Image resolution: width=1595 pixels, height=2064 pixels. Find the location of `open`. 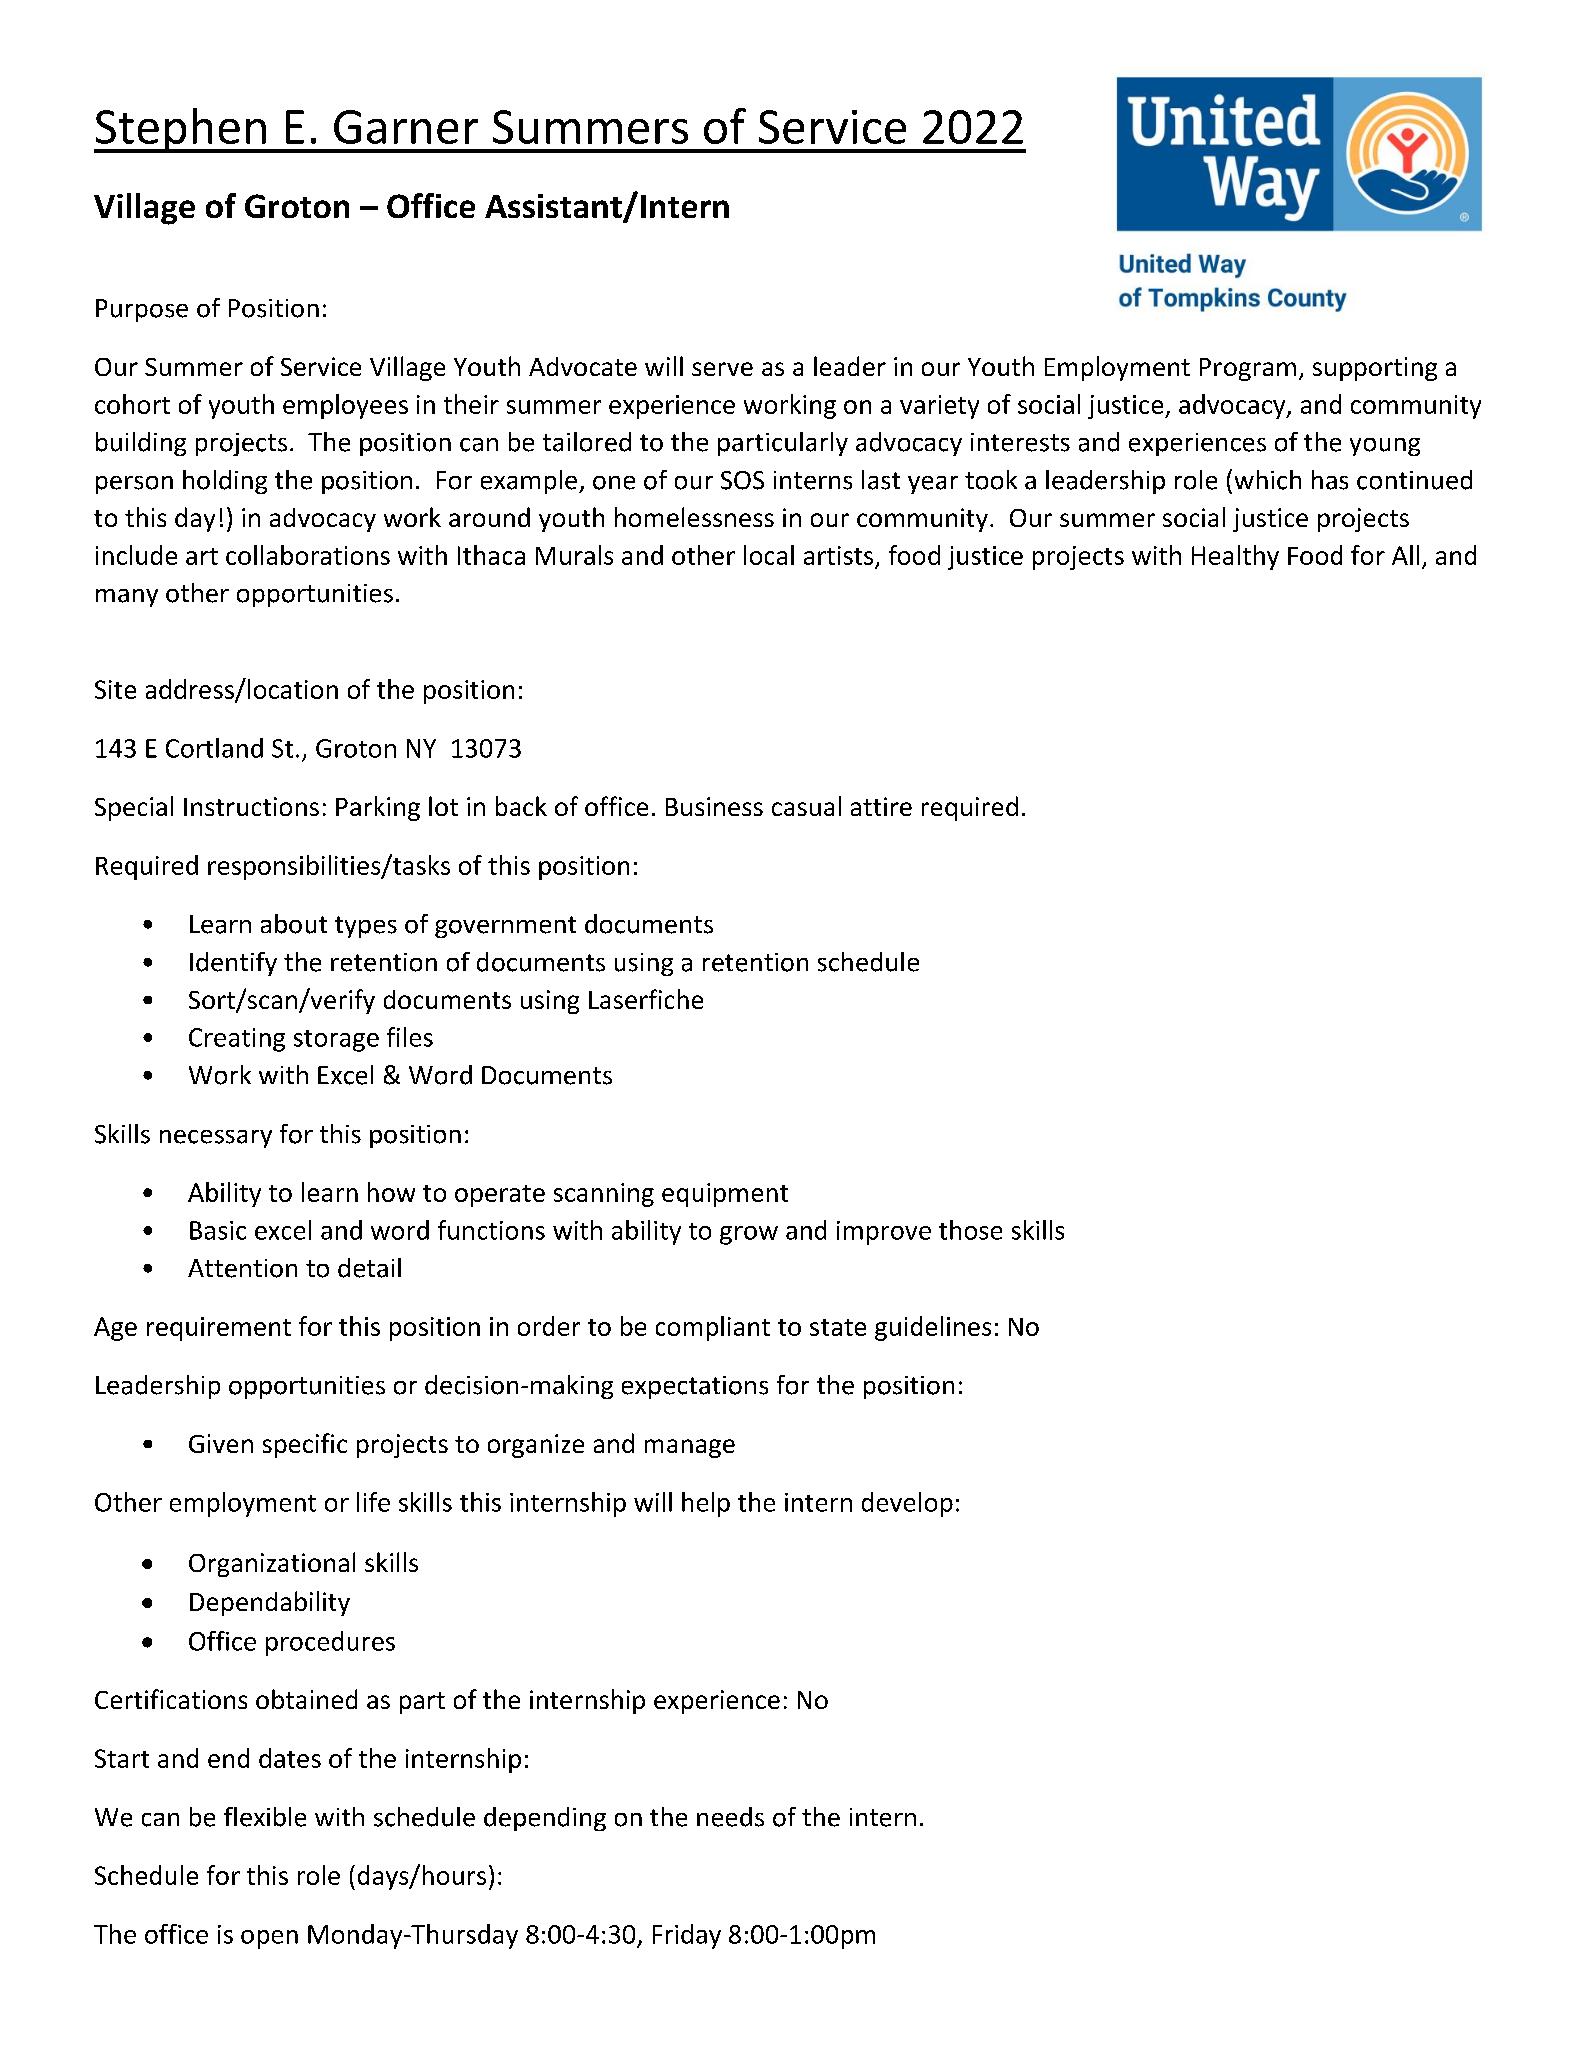

open is located at coordinates (269, 1939).
